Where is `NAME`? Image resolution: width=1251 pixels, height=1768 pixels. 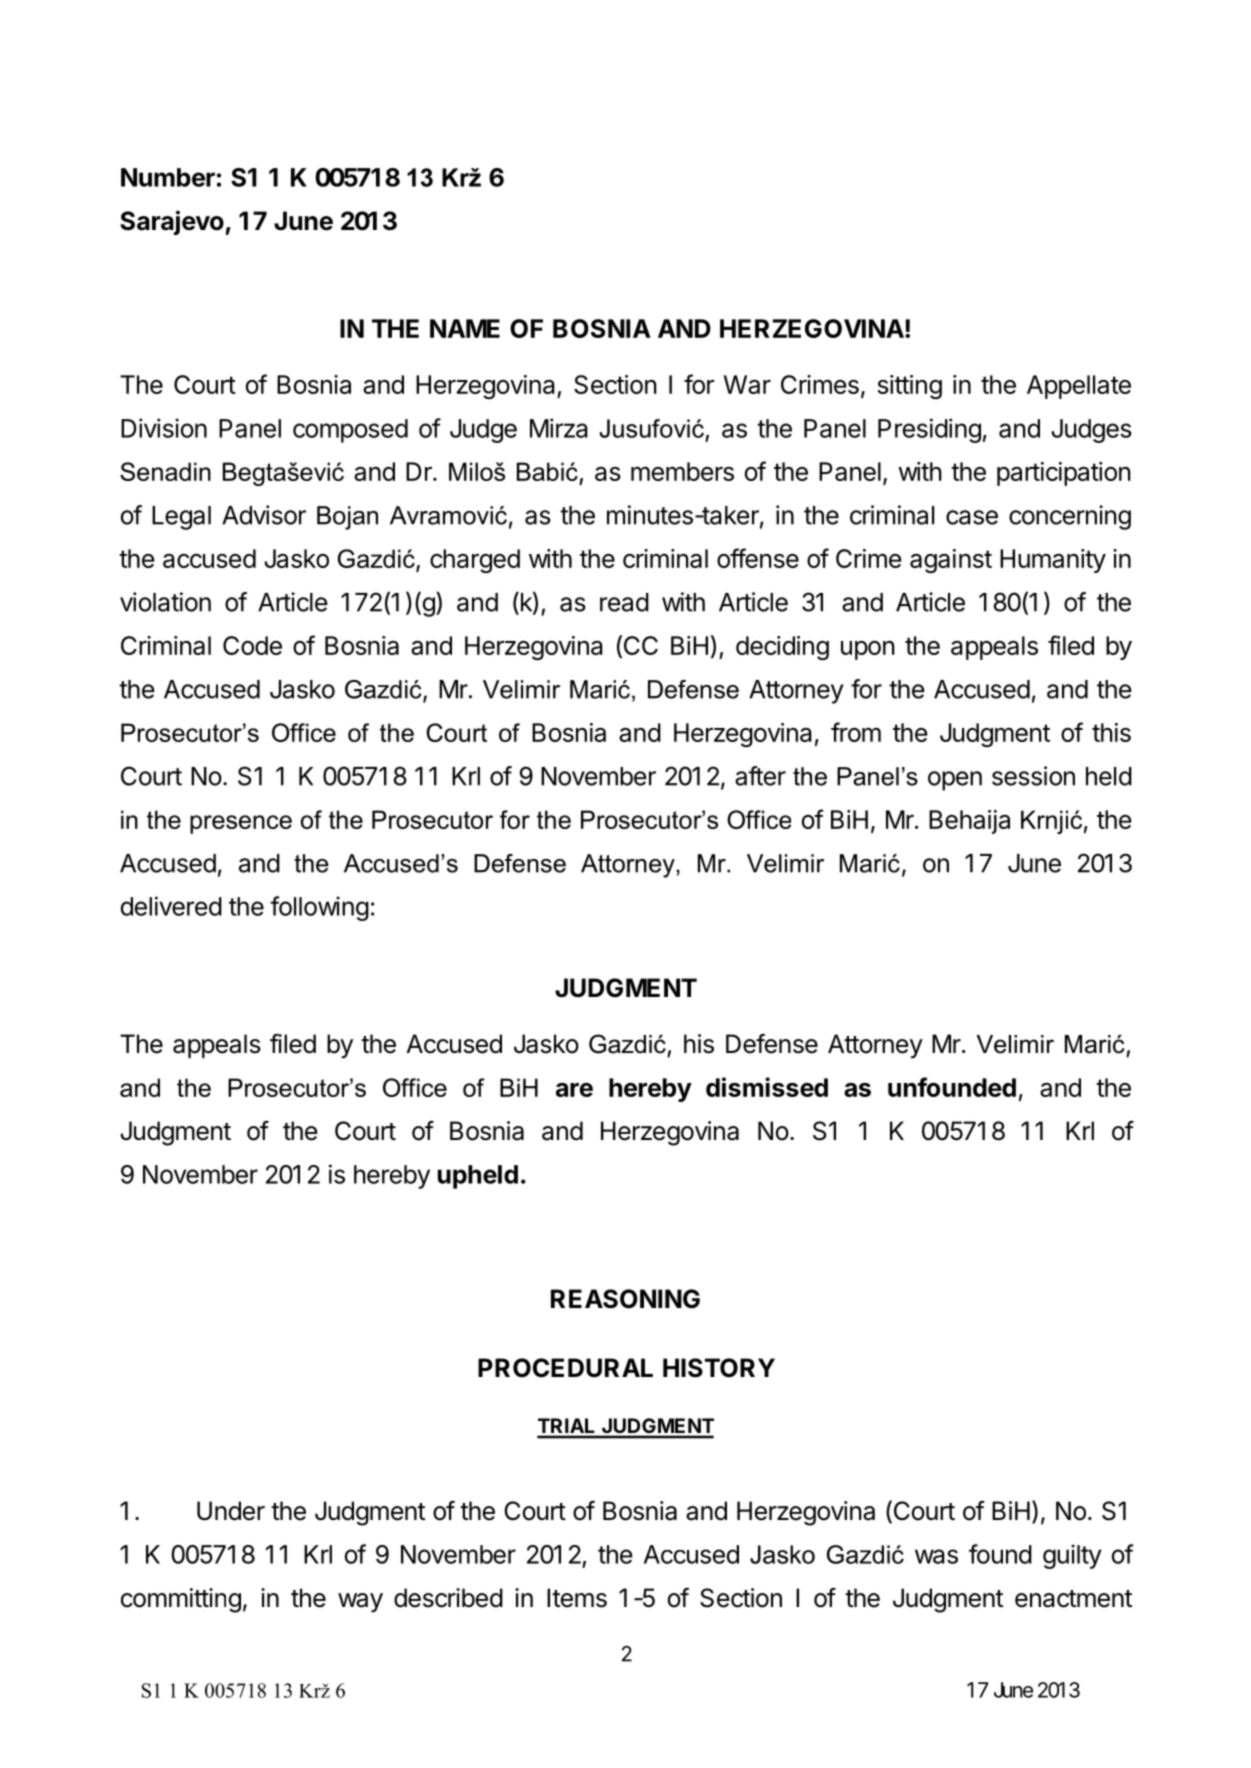
NAME is located at coordinates (465, 328).
